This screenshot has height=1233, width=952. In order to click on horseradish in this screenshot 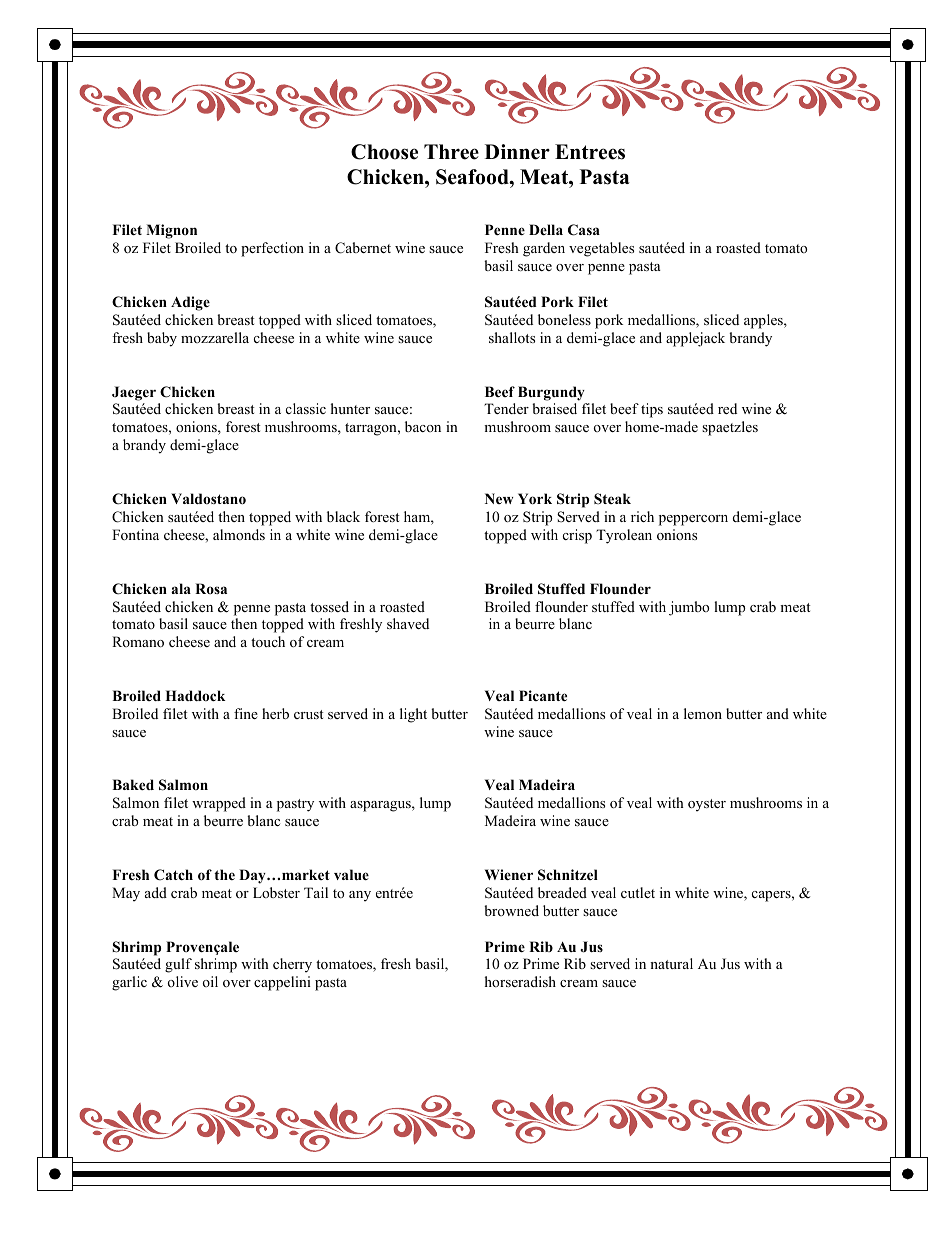, I will do `click(520, 981)`.
